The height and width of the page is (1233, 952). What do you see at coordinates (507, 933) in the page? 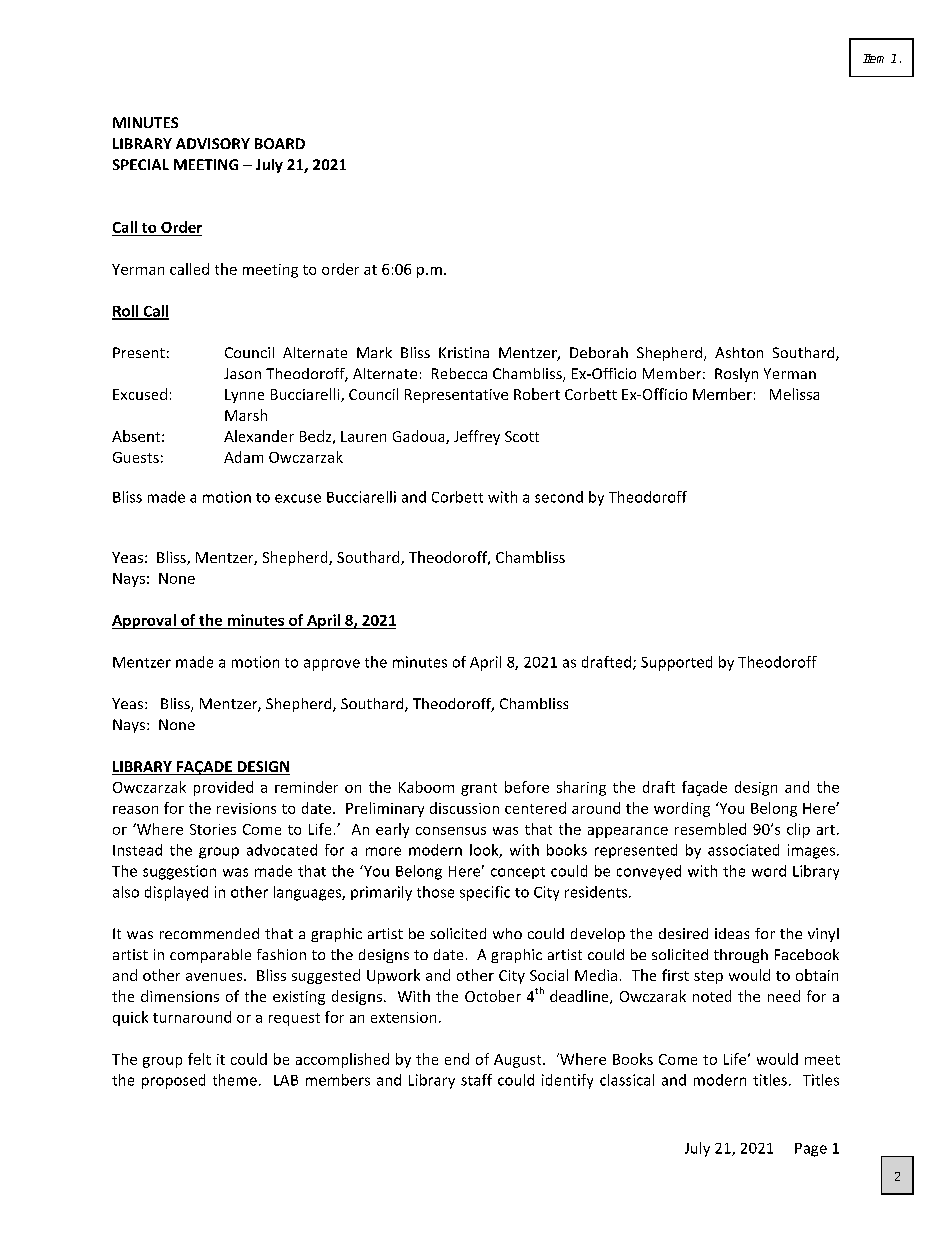
I see `who` at bounding box center [507, 933].
